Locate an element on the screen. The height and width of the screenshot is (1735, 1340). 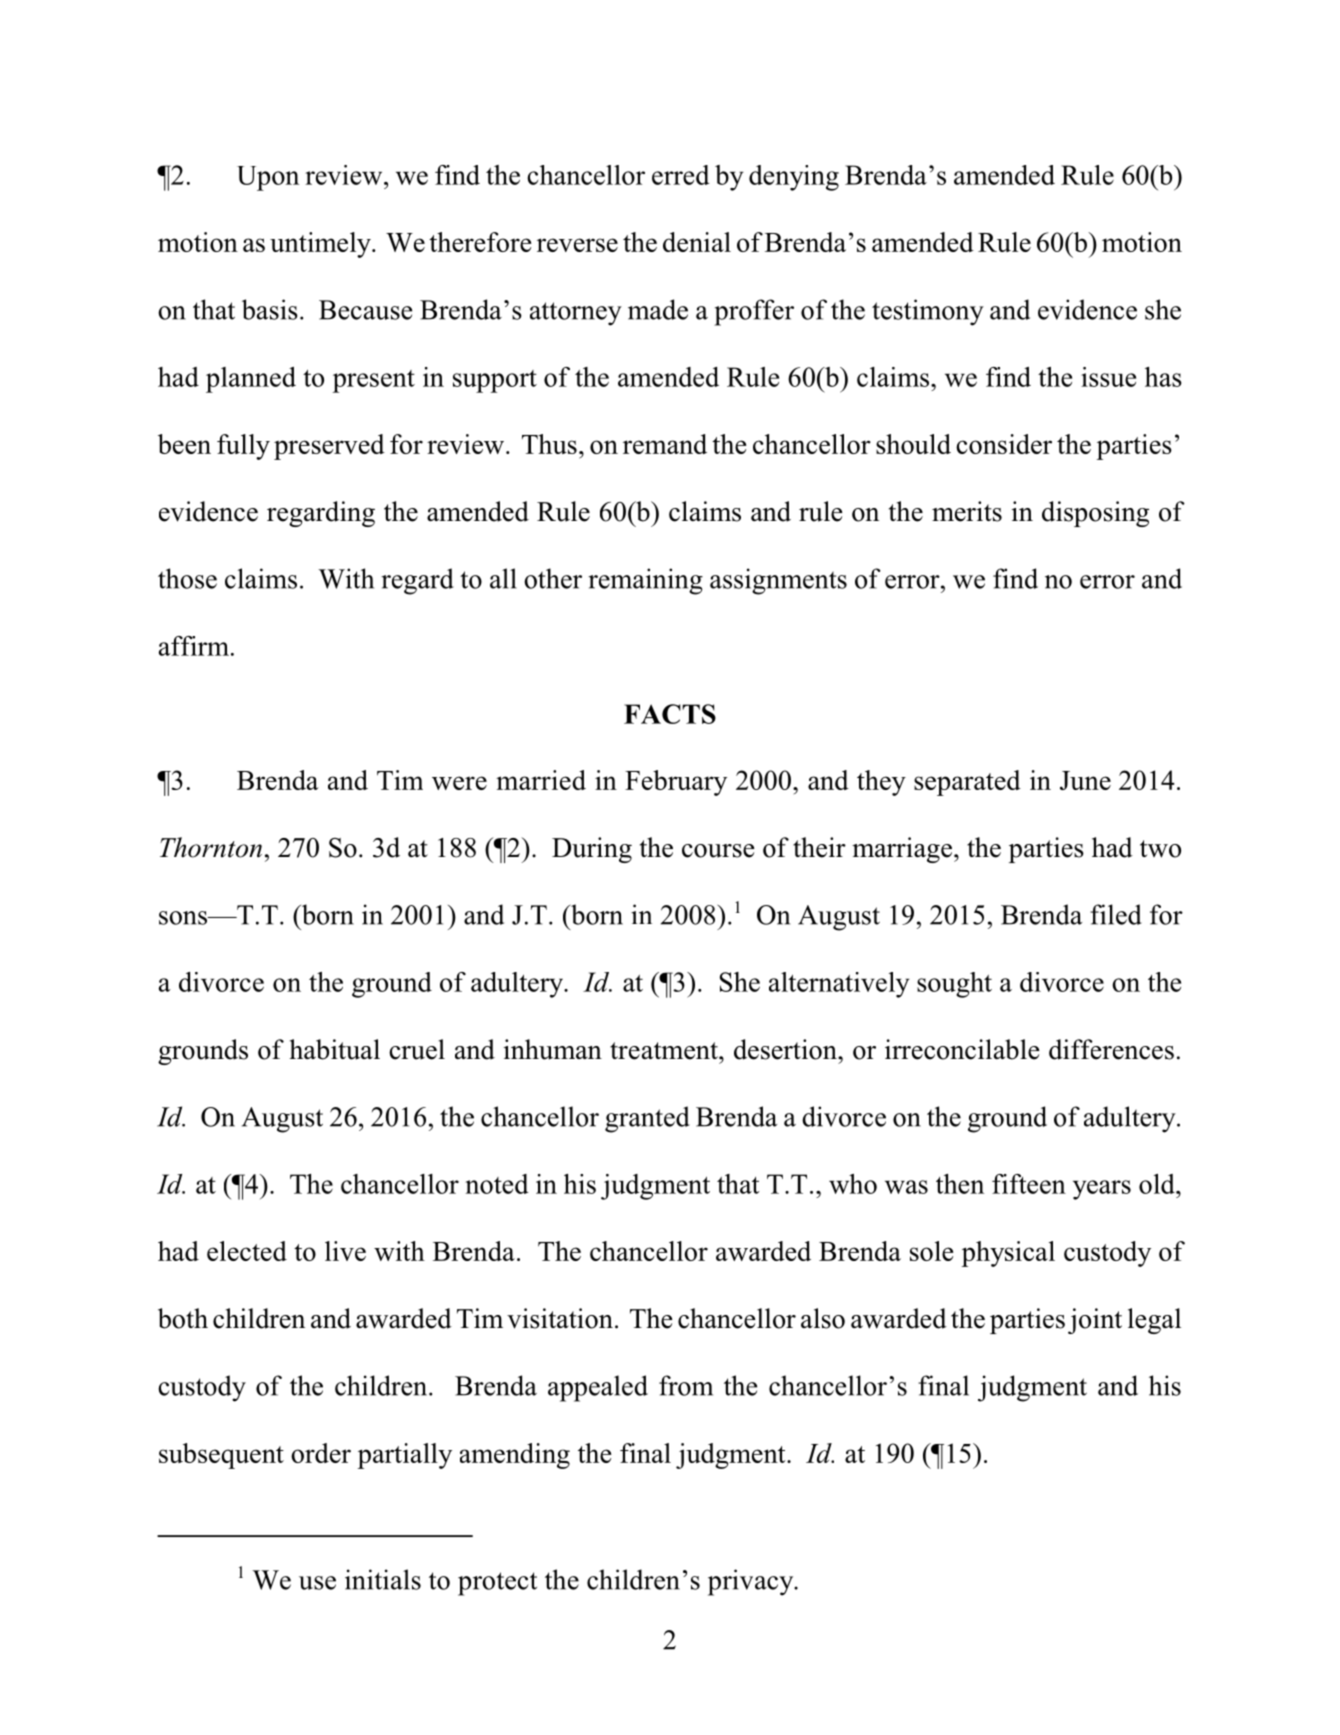
initials is located at coordinates (383, 1579).
